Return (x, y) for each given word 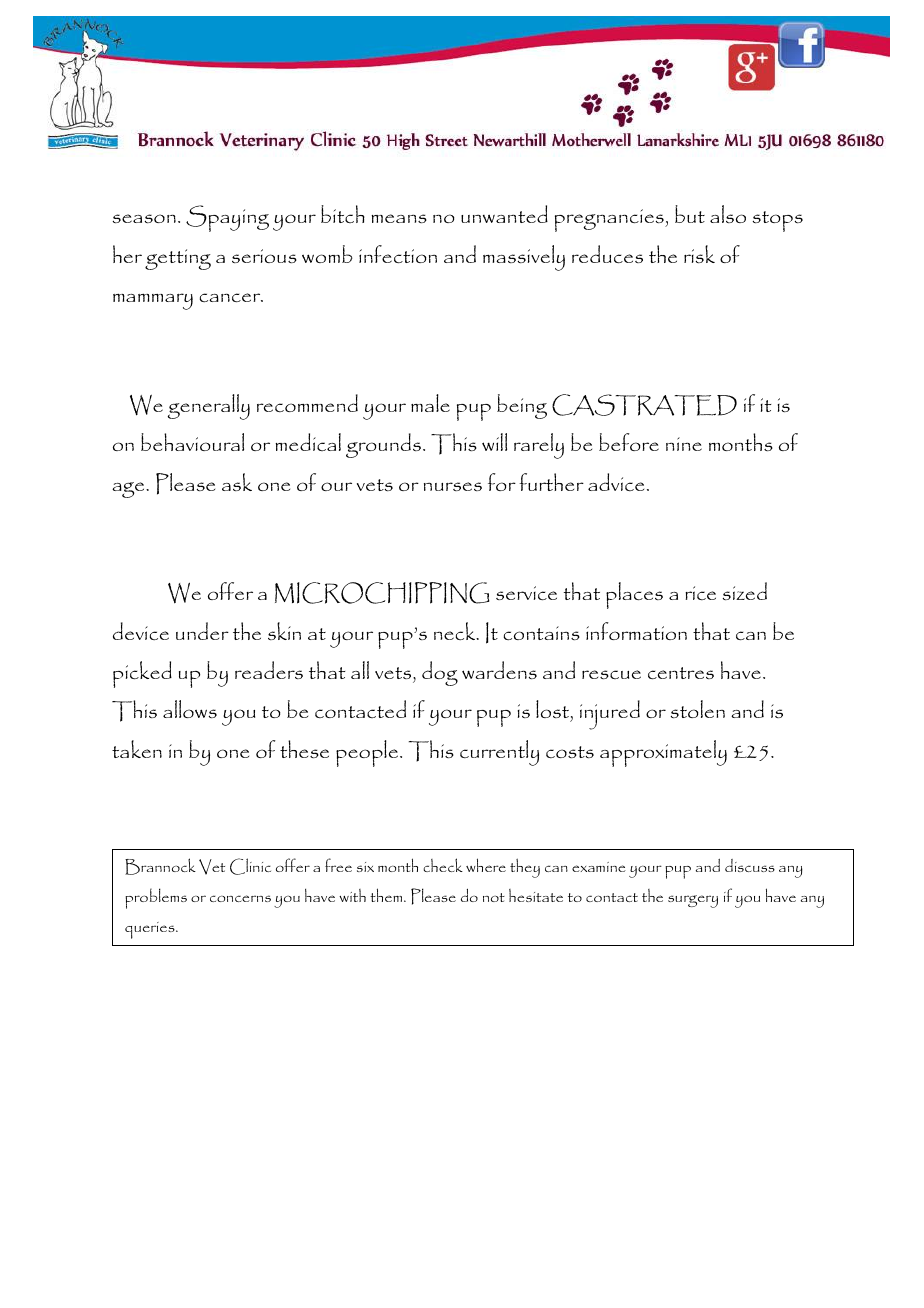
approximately (663, 753)
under (202, 631)
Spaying (227, 218)
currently (499, 753)
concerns (240, 898)
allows (190, 709)
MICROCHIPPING (382, 593)
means (399, 218)
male (430, 403)
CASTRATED (644, 405)
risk (699, 254)
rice (700, 593)
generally (209, 407)
